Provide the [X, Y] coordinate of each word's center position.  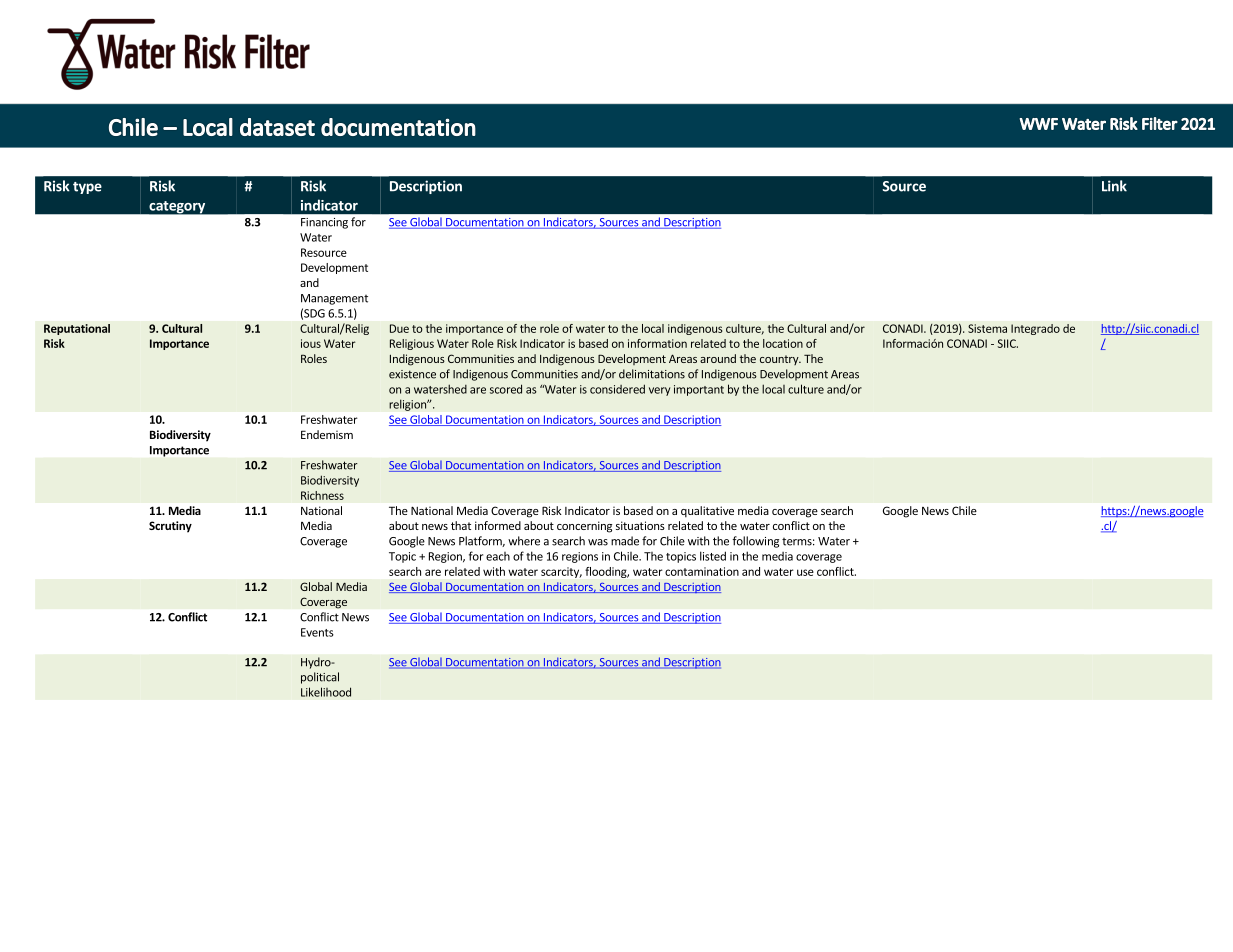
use [805, 572]
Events [317, 632]
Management [334, 299]
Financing [324, 223]
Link [1114, 186]
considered [617, 389]
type [87, 188]
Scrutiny [170, 527]
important [699, 390]
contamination [702, 571]
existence [412, 374]
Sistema [987, 328]
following [756, 542]
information [657, 343]
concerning [584, 527]
